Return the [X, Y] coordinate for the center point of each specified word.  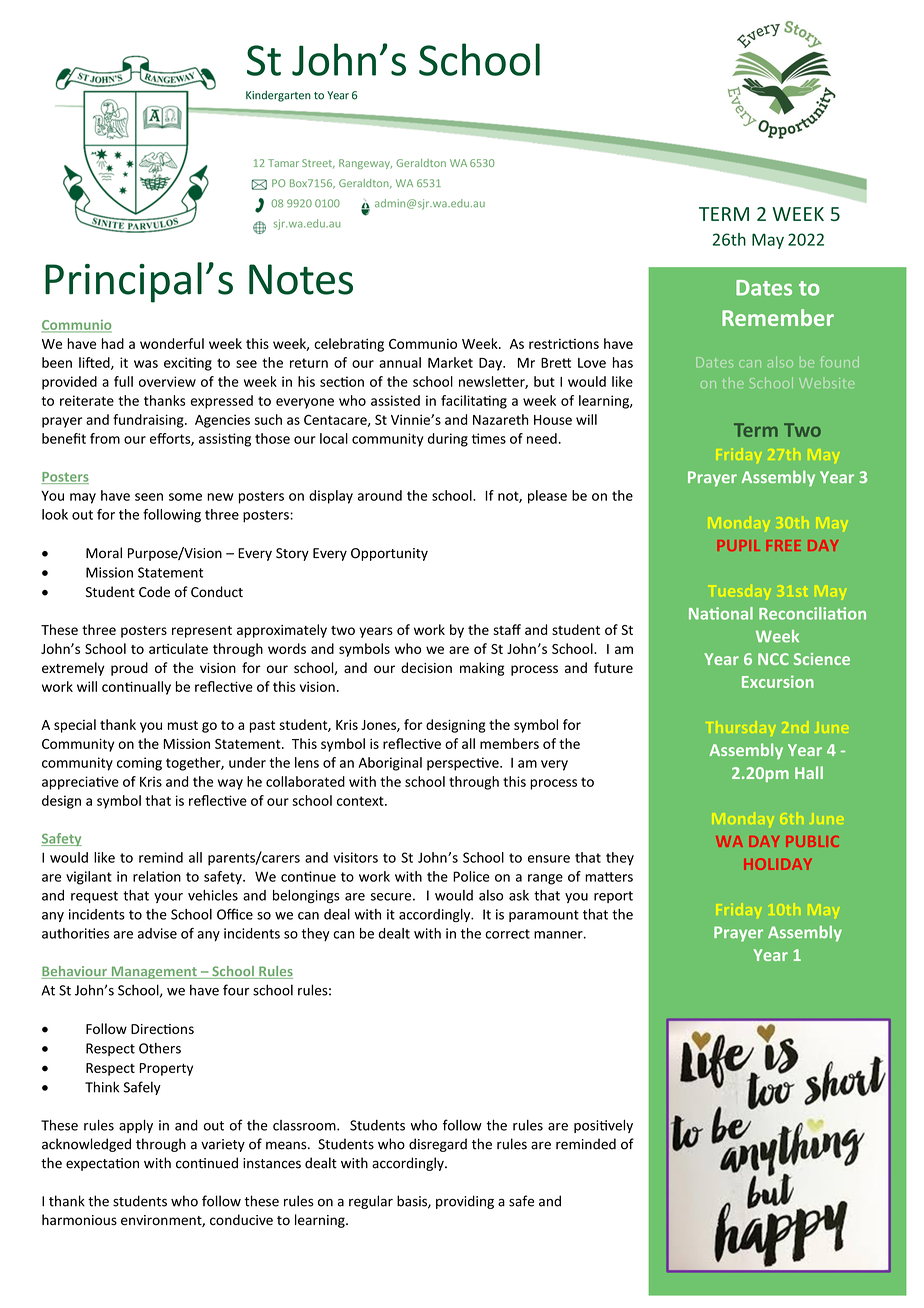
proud [129, 669]
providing [465, 1202]
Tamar [283, 163]
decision [426, 667]
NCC [773, 659]
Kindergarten [278, 96]
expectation [102, 1164]
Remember [778, 317]
